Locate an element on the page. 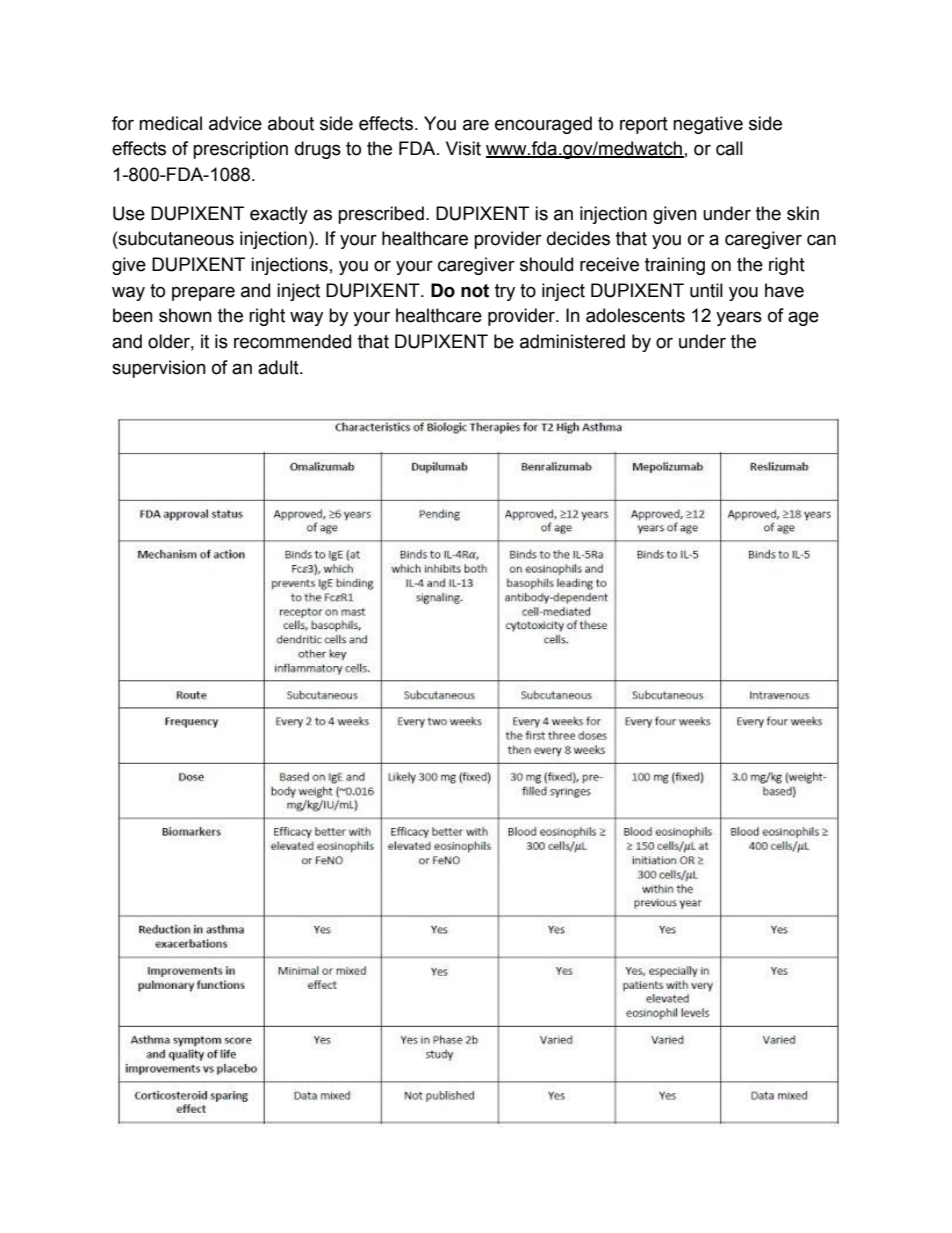 The width and height of the document is (952, 1233). decides is located at coordinates (578, 238).
